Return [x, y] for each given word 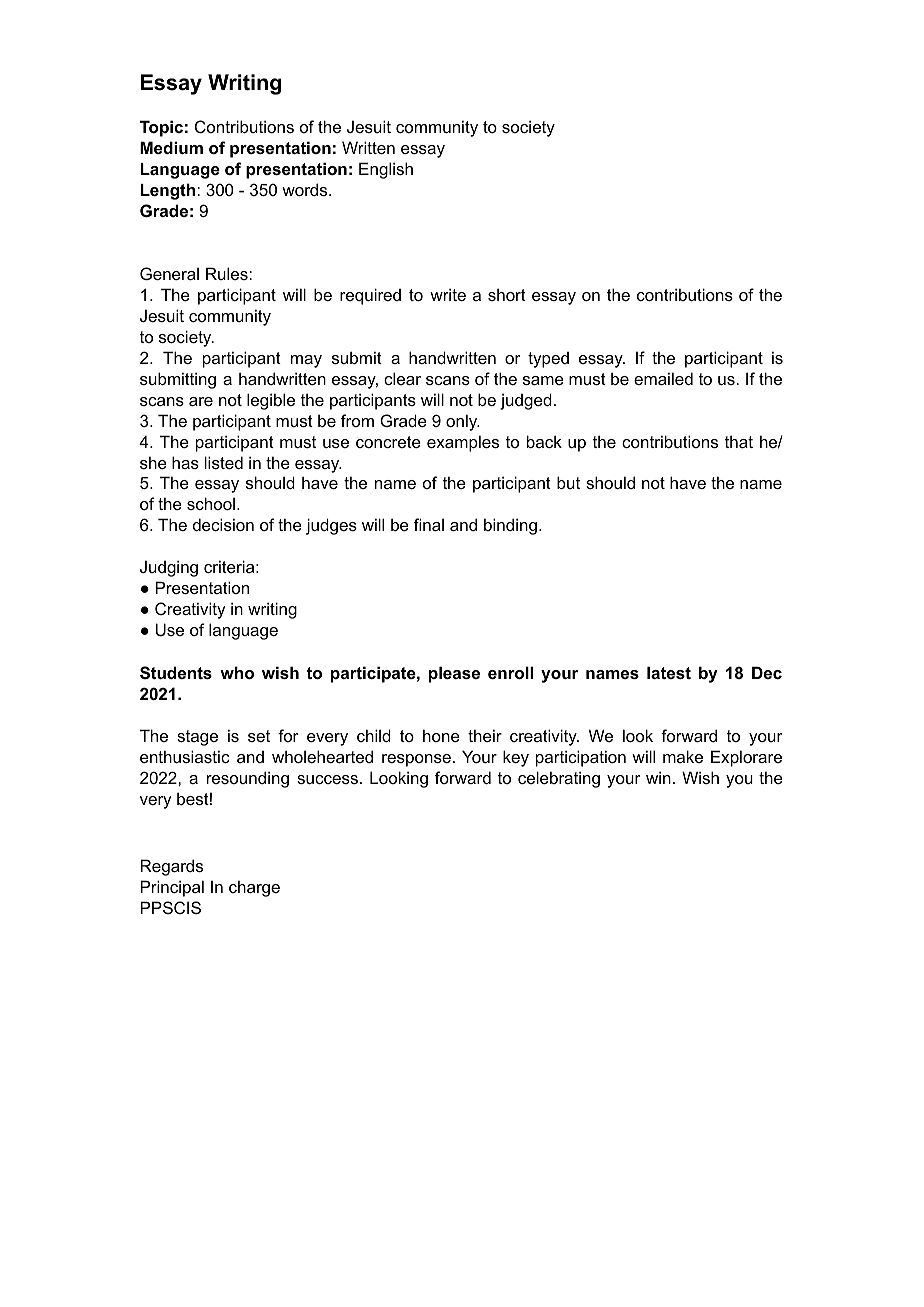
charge [254, 888]
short [507, 294]
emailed [663, 378]
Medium [171, 147]
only [463, 422]
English [386, 170]
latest [669, 672]
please [454, 674]
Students [176, 673]
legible [271, 401]
